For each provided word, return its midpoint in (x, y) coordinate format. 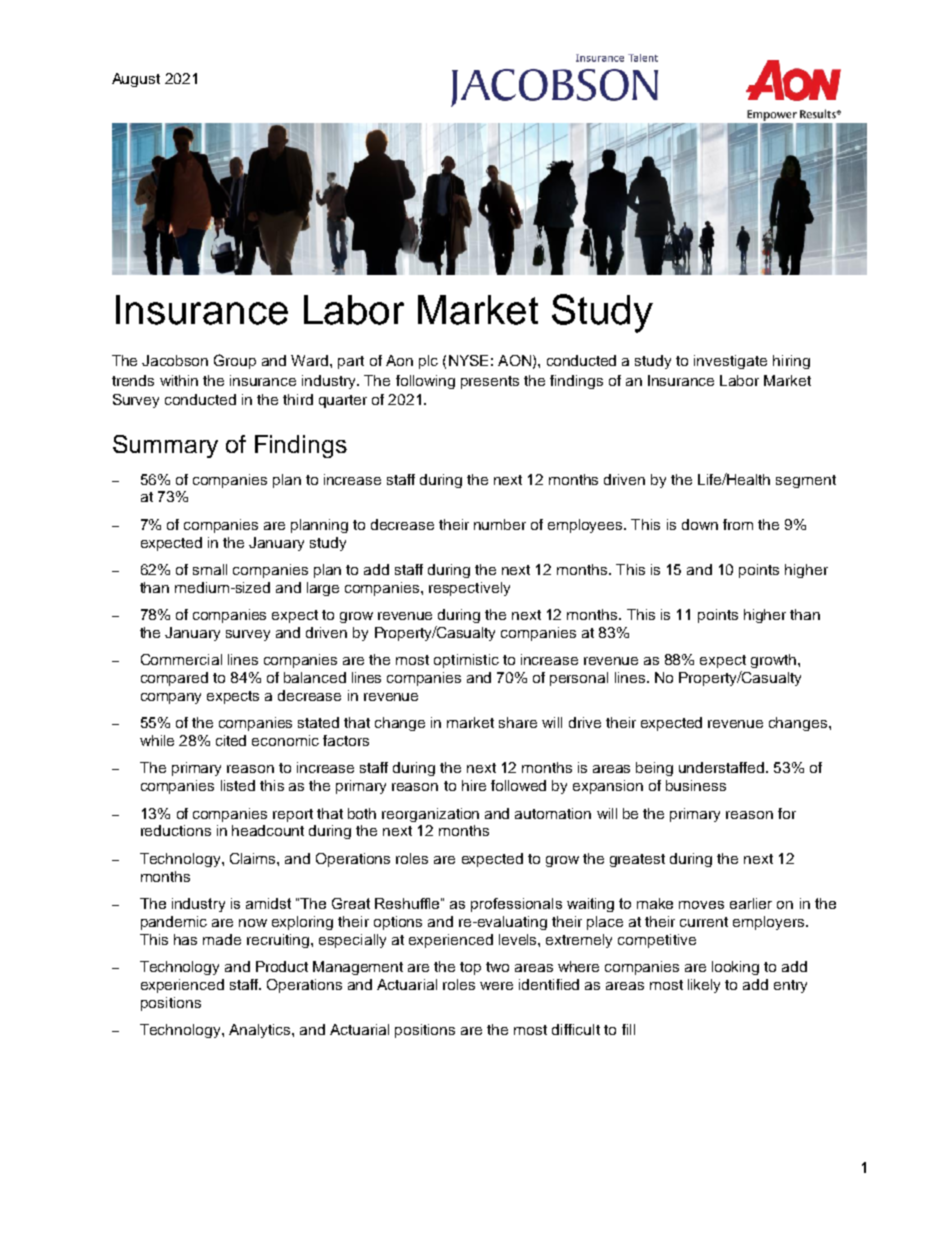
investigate (730, 362)
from (738, 524)
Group (235, 361)
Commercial (181, 659)
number (500, 524)
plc (428, 362)
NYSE (468, 360)
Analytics (261, 1031)
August (136, 80)
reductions (176, 830)
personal (579, 679)
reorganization (430, 815)
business (696, 785)
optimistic (466, 661)
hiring (791, 362)
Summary (165, 446)
